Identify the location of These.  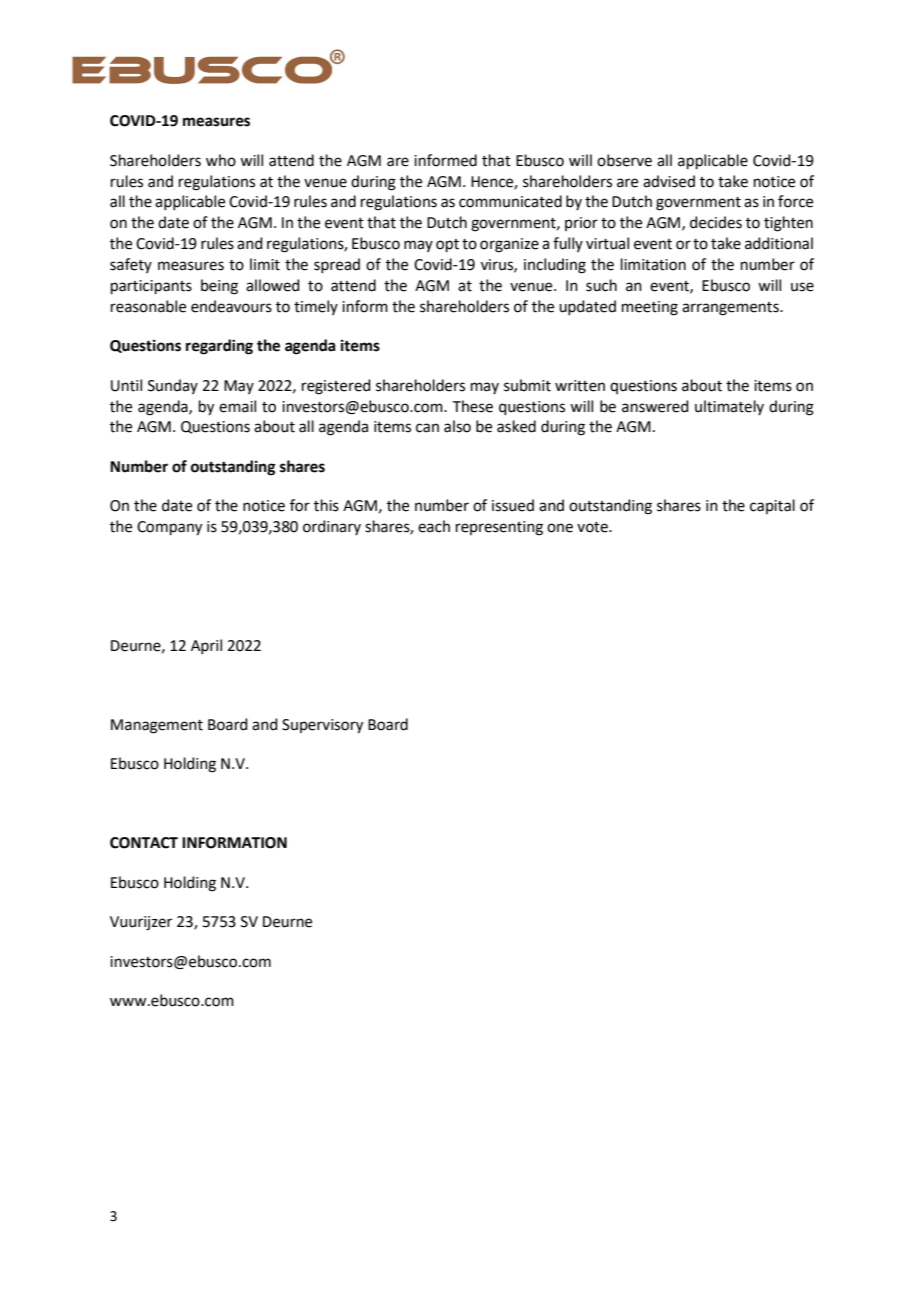
(473, 406).
